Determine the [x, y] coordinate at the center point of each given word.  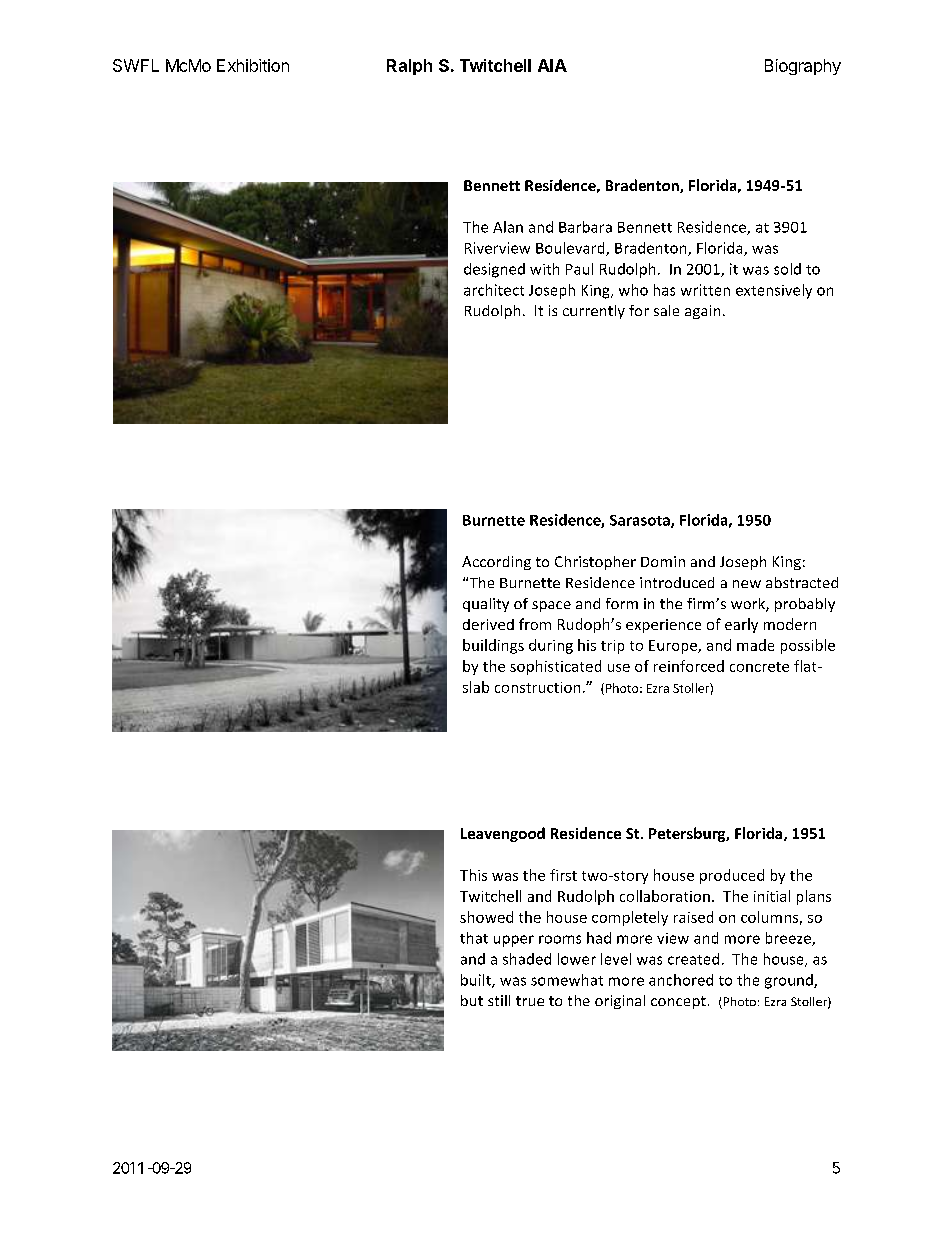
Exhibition [253, 65]
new [747, 584]
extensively [774, 291]
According [496, 563]
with [544, 269]
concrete [759, 667]
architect [494, 290]
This [473, 875]
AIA [552, 65]
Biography [803, 67]
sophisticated [555, 667]
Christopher [595, 563]
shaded [527, 959]
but [472, 1000]
